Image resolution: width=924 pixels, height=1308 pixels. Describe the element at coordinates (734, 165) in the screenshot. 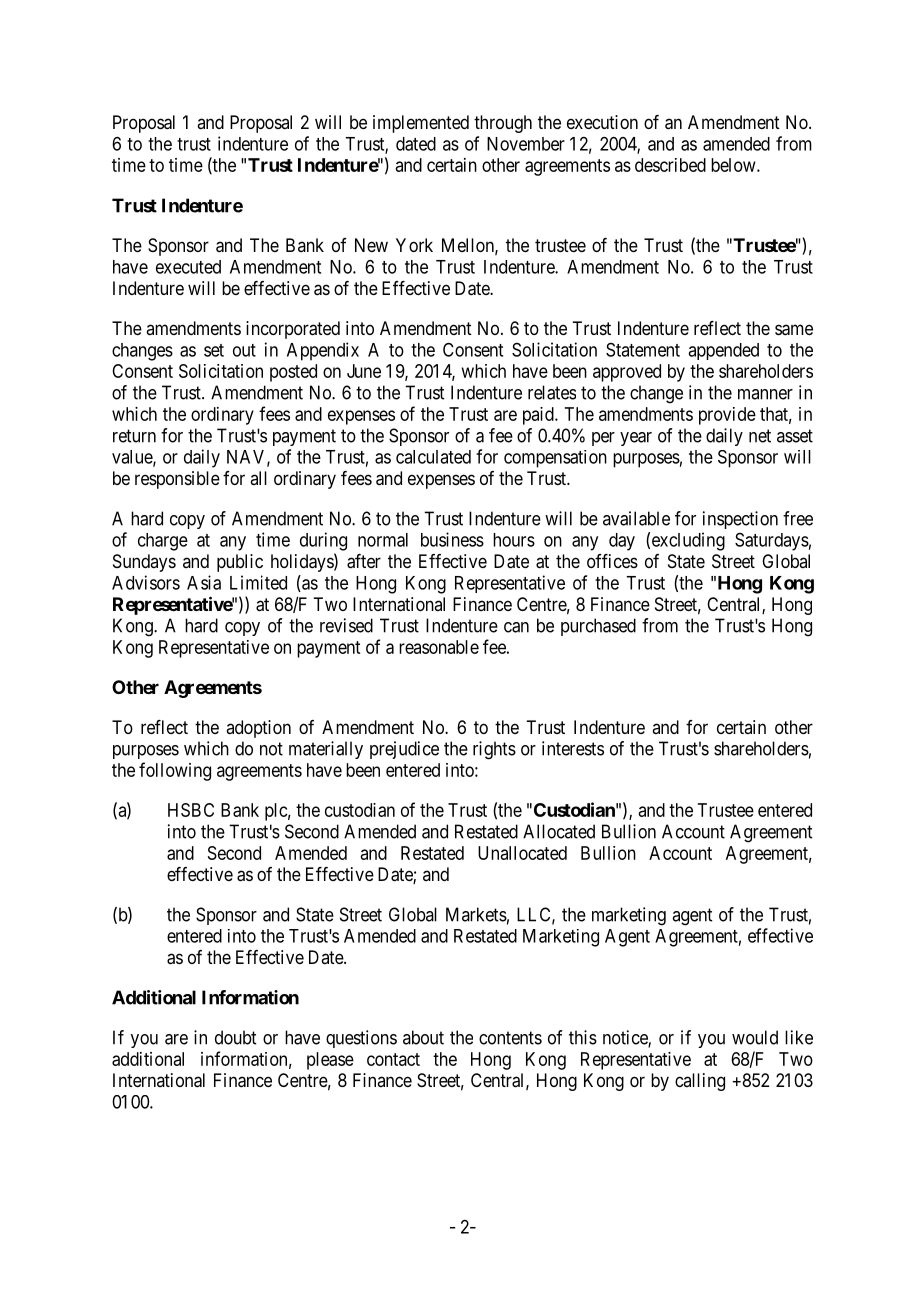

I see `below` at that location.
